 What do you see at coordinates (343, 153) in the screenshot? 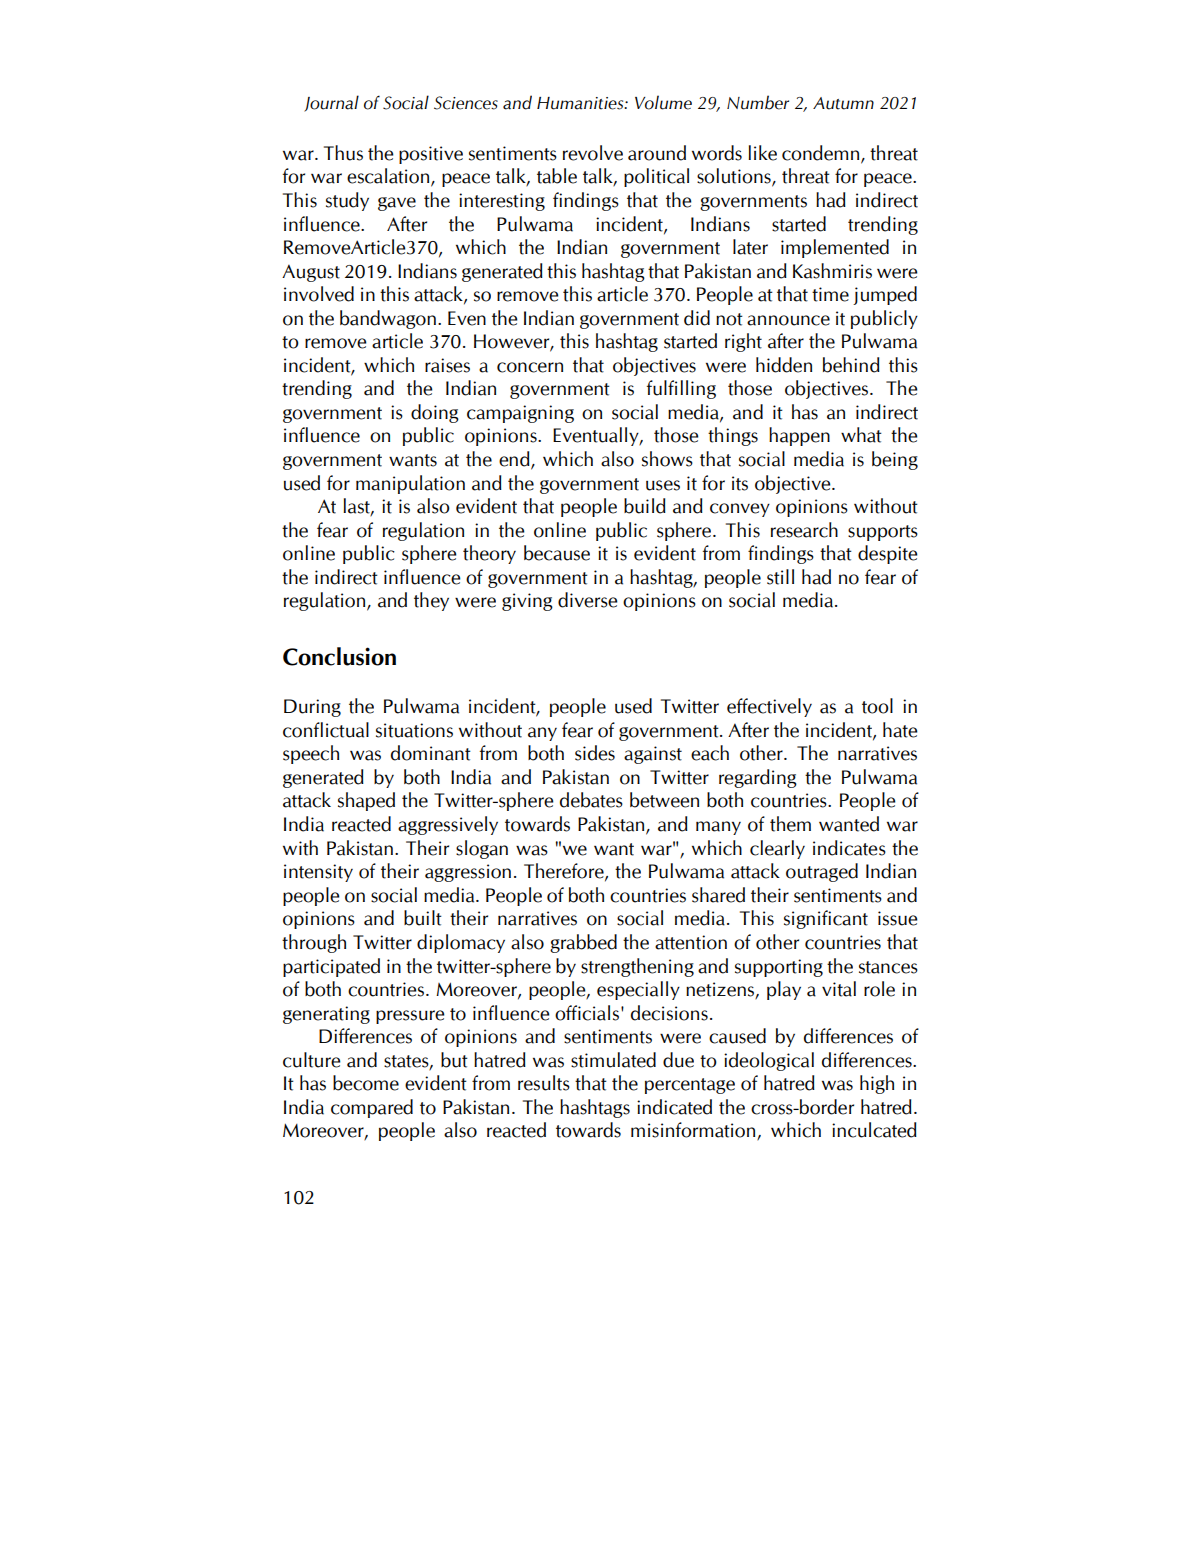
I see `Thus` at bounding box center [343, 153].
